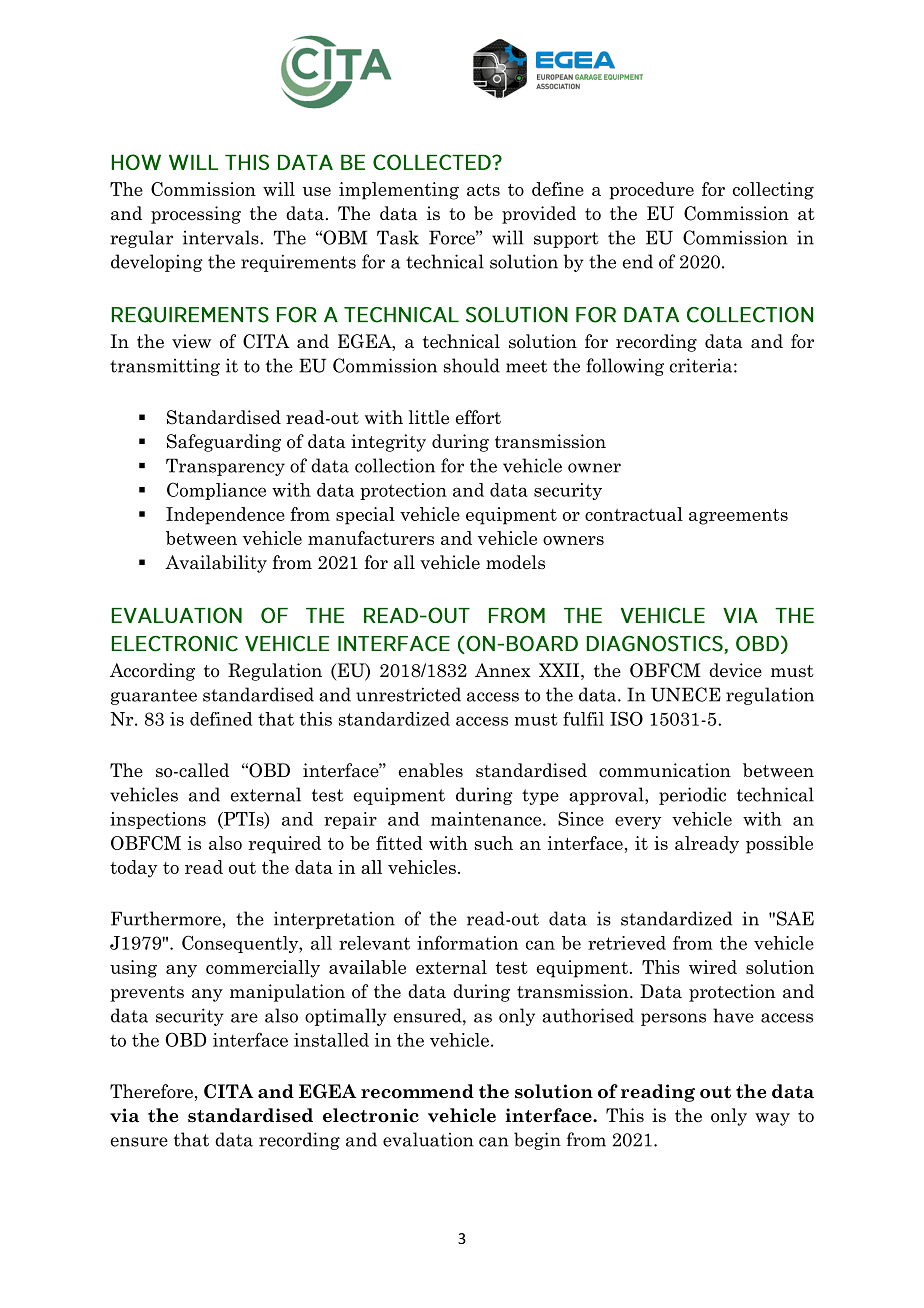 The height and width of the document is (1308, 924). Describe the element at coordinates (196, 215) in the document. I see `processing` at that location.
